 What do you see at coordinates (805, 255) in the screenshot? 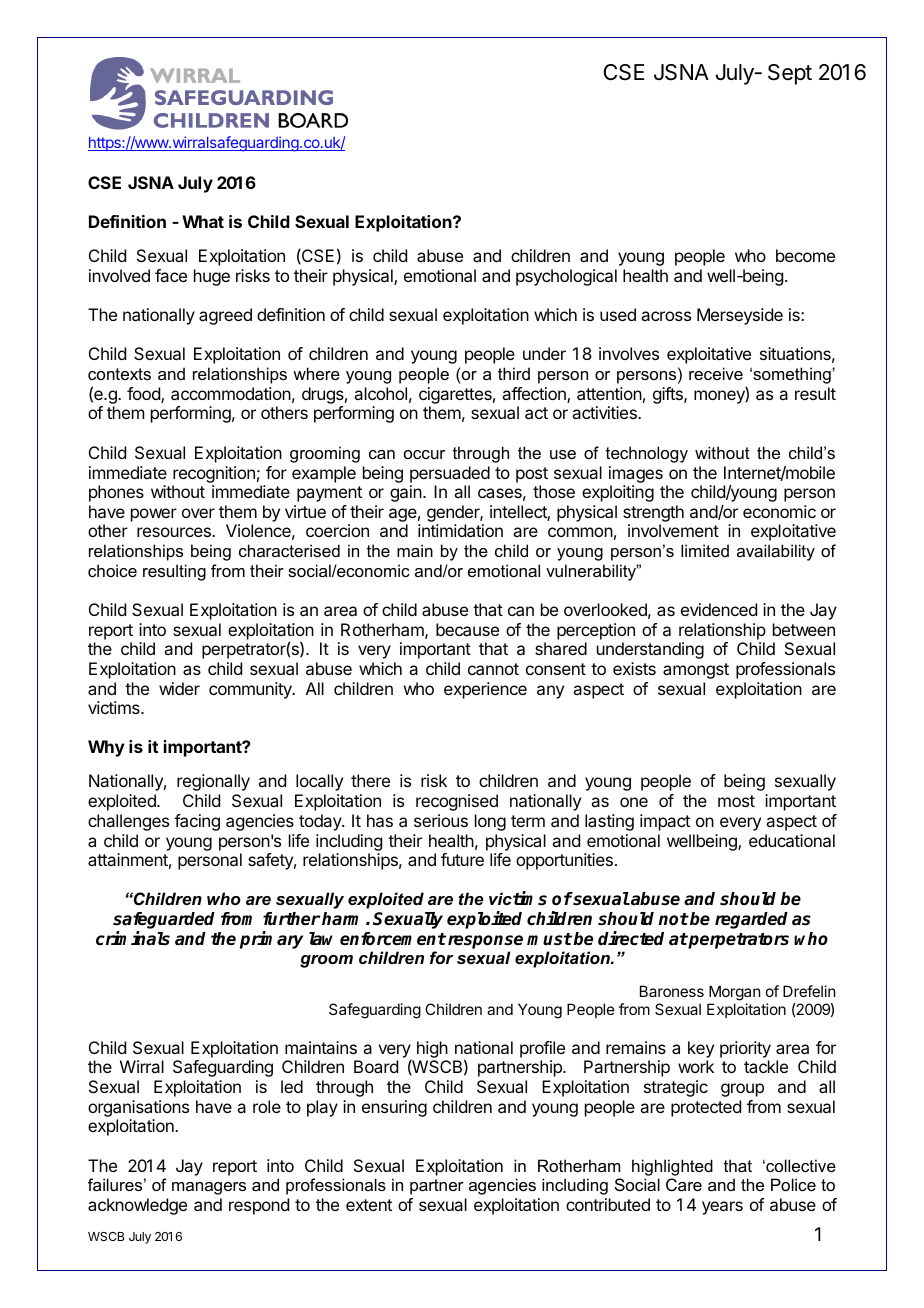
I see `become` at bounding box center [805, 255].
